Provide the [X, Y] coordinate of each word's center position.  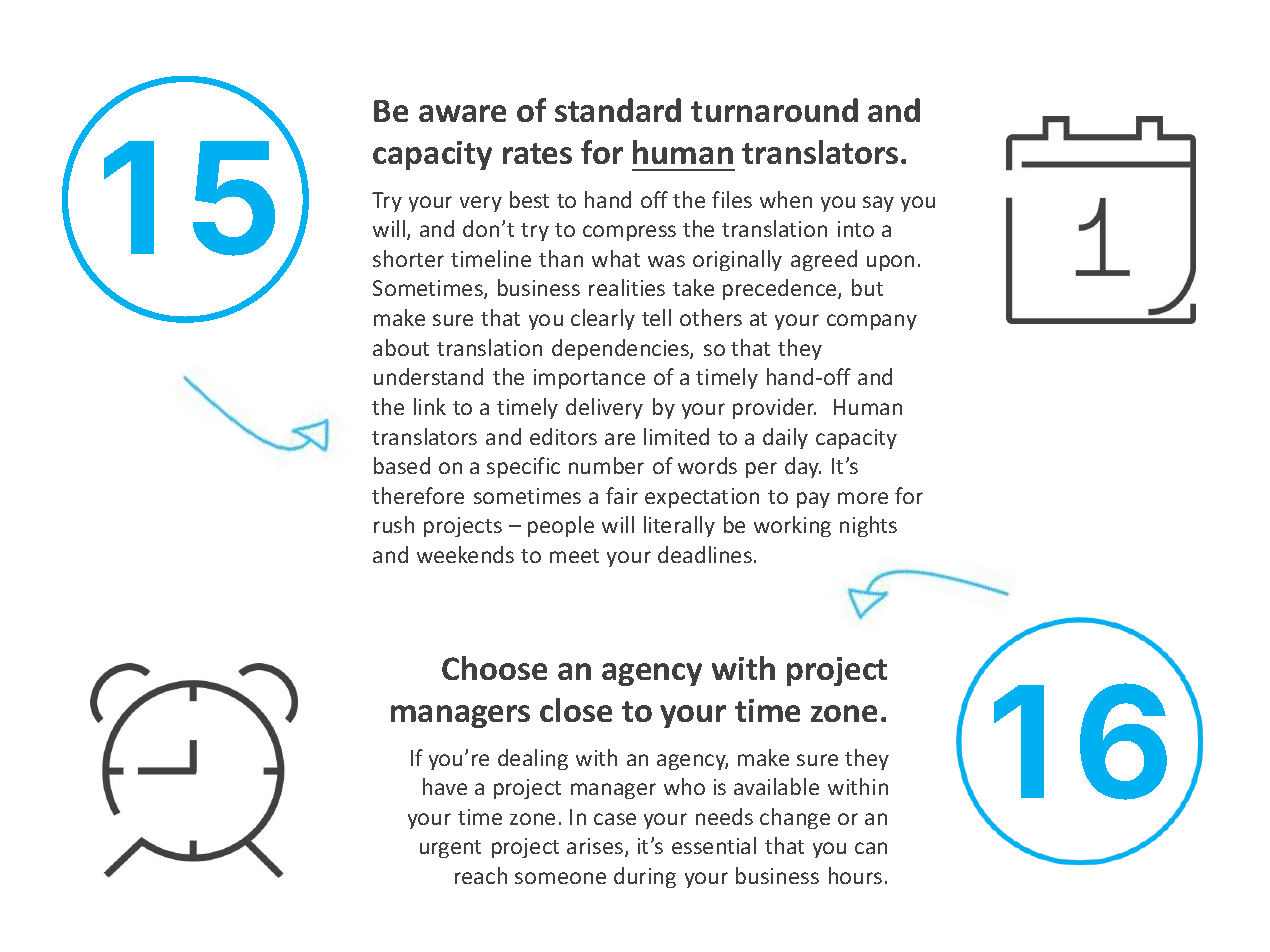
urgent [450, 849]
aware [462, 113]
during [645, 877]
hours [855, 875]
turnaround [774, 110]
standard [618, 110]
